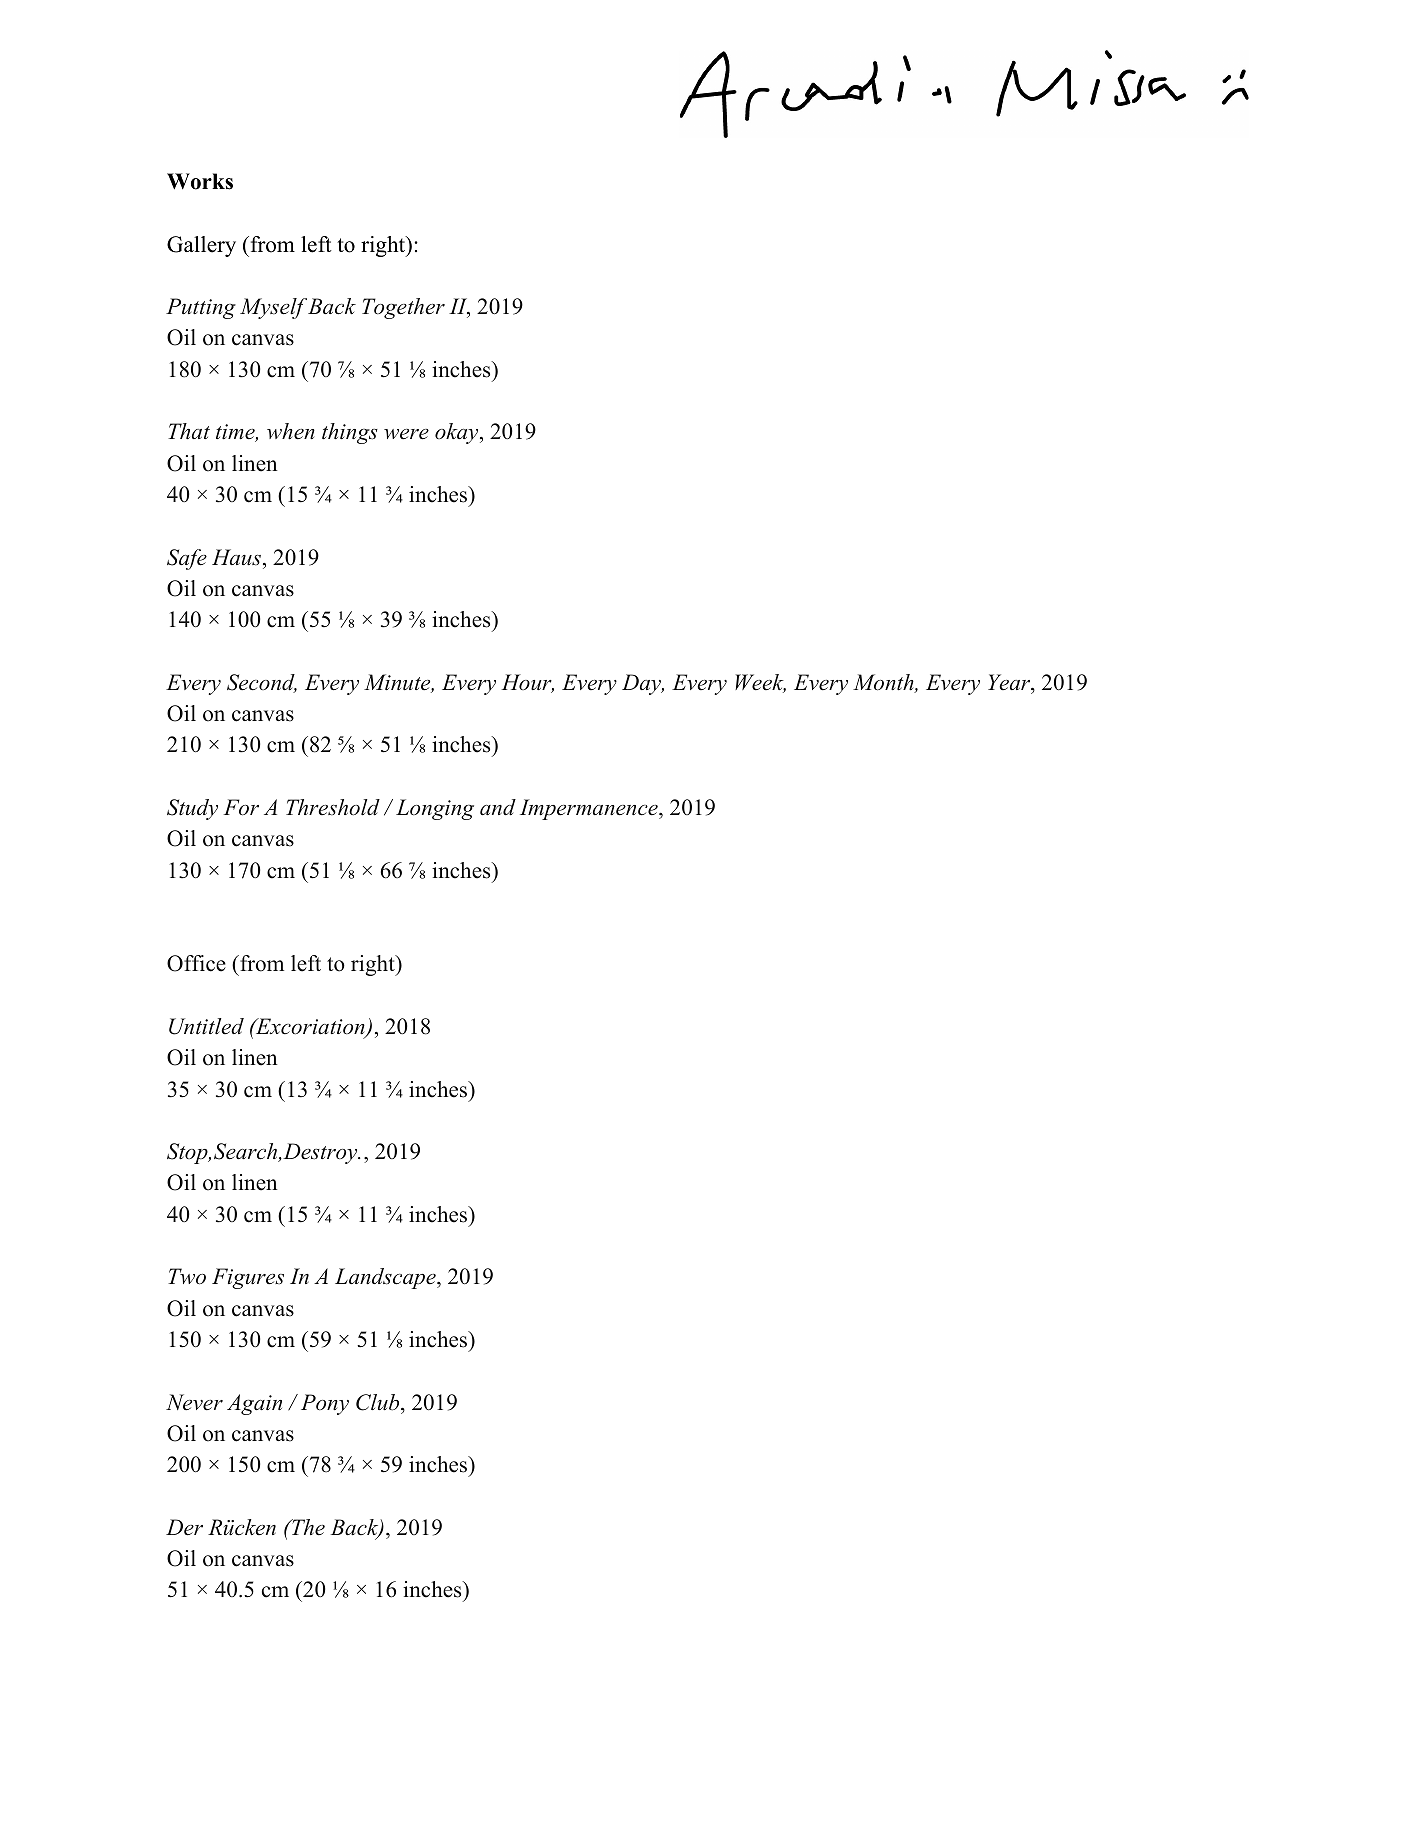  I want to click on Gallery, so click(201, 246).
